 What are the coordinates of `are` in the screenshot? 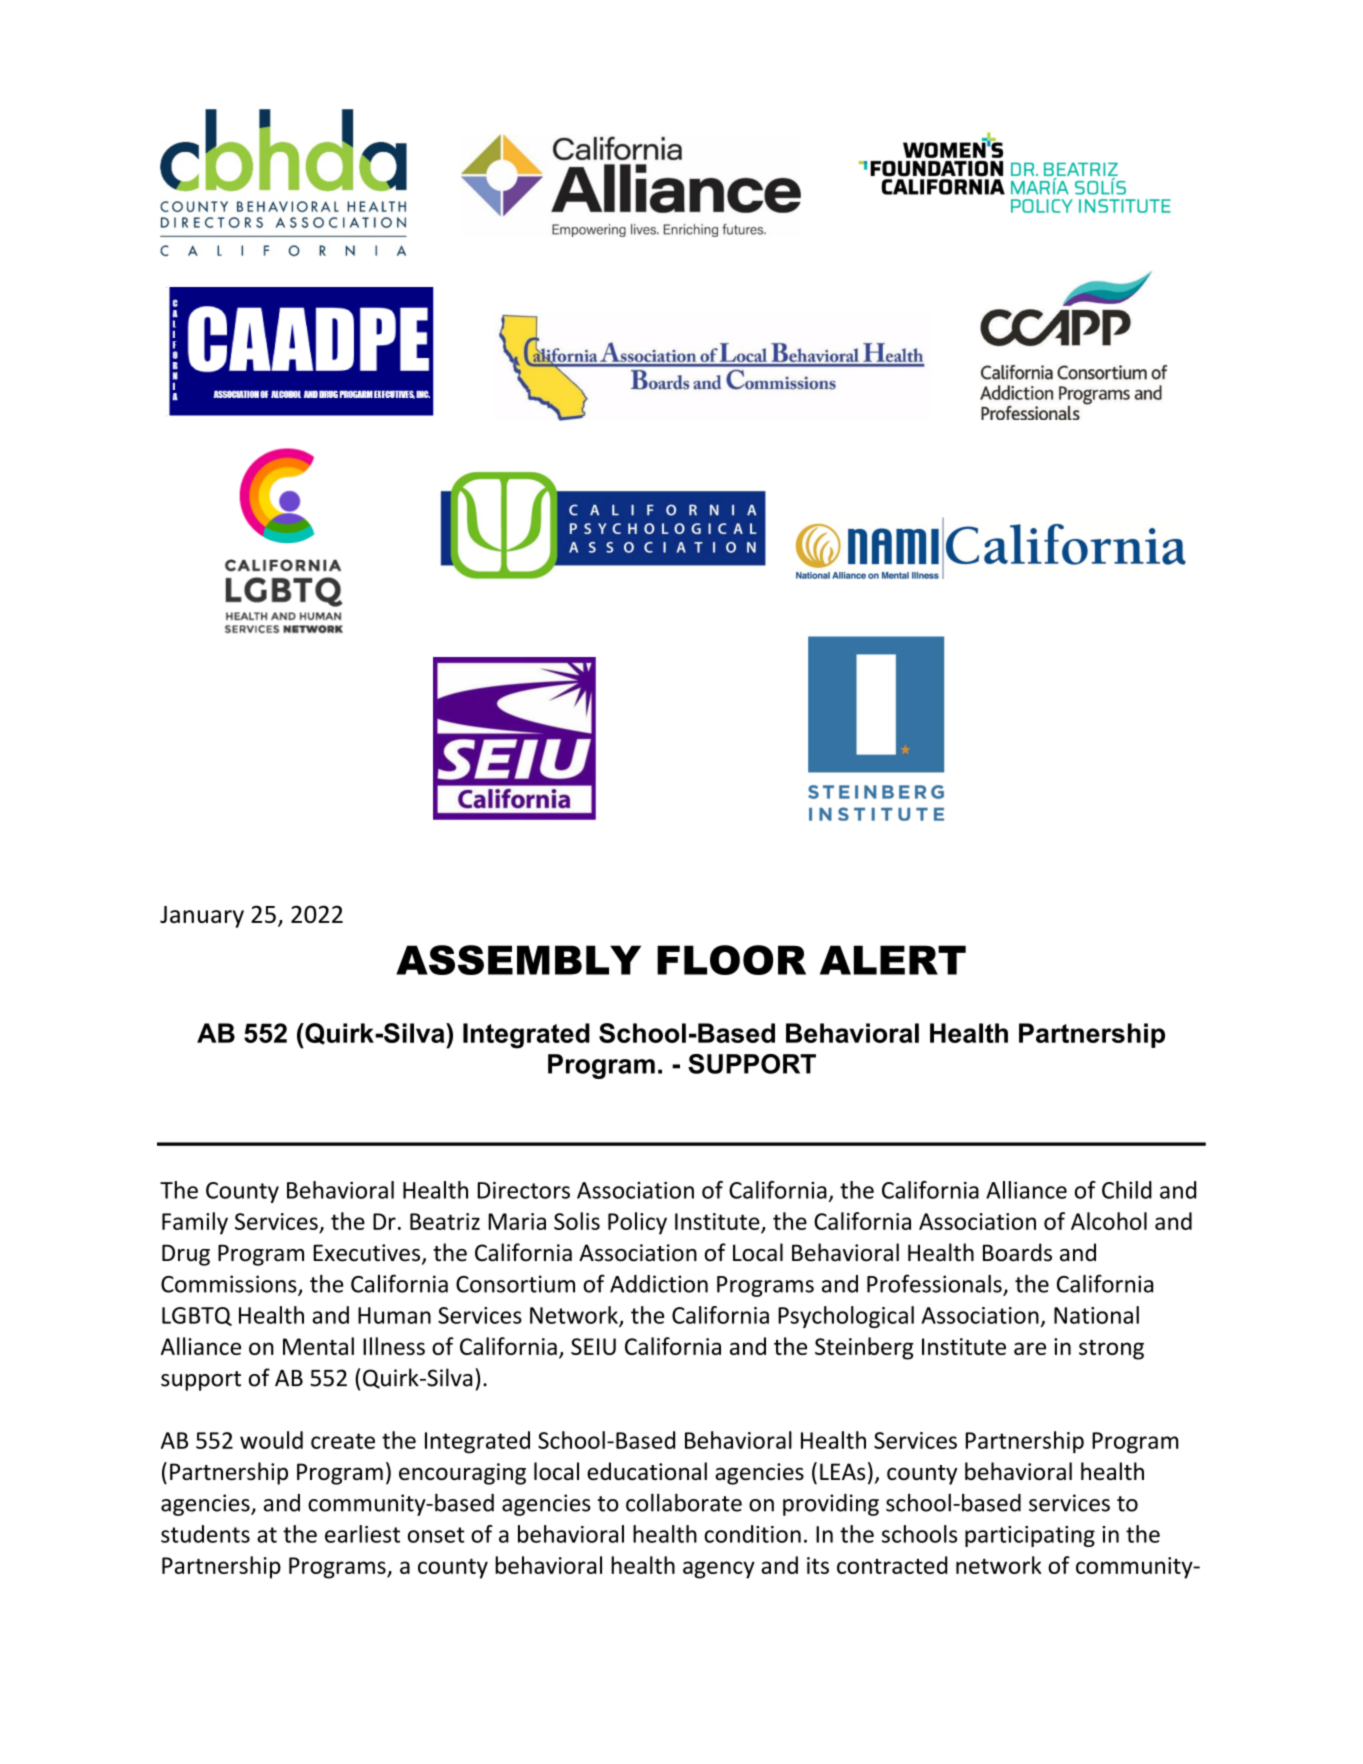 It's located at (1030, 1348).
